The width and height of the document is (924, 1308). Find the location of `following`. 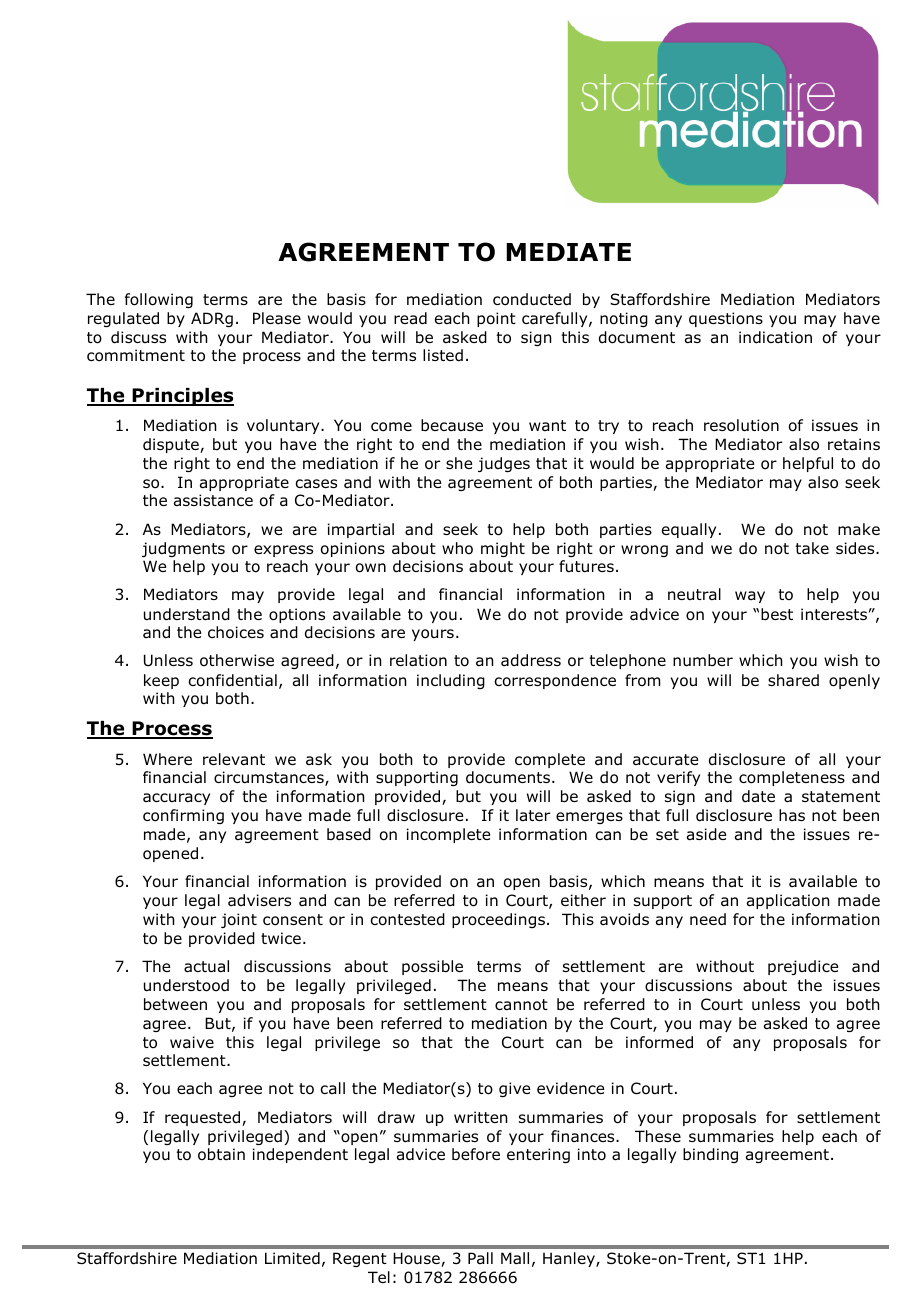

following is located at coordinates (159, 300).
